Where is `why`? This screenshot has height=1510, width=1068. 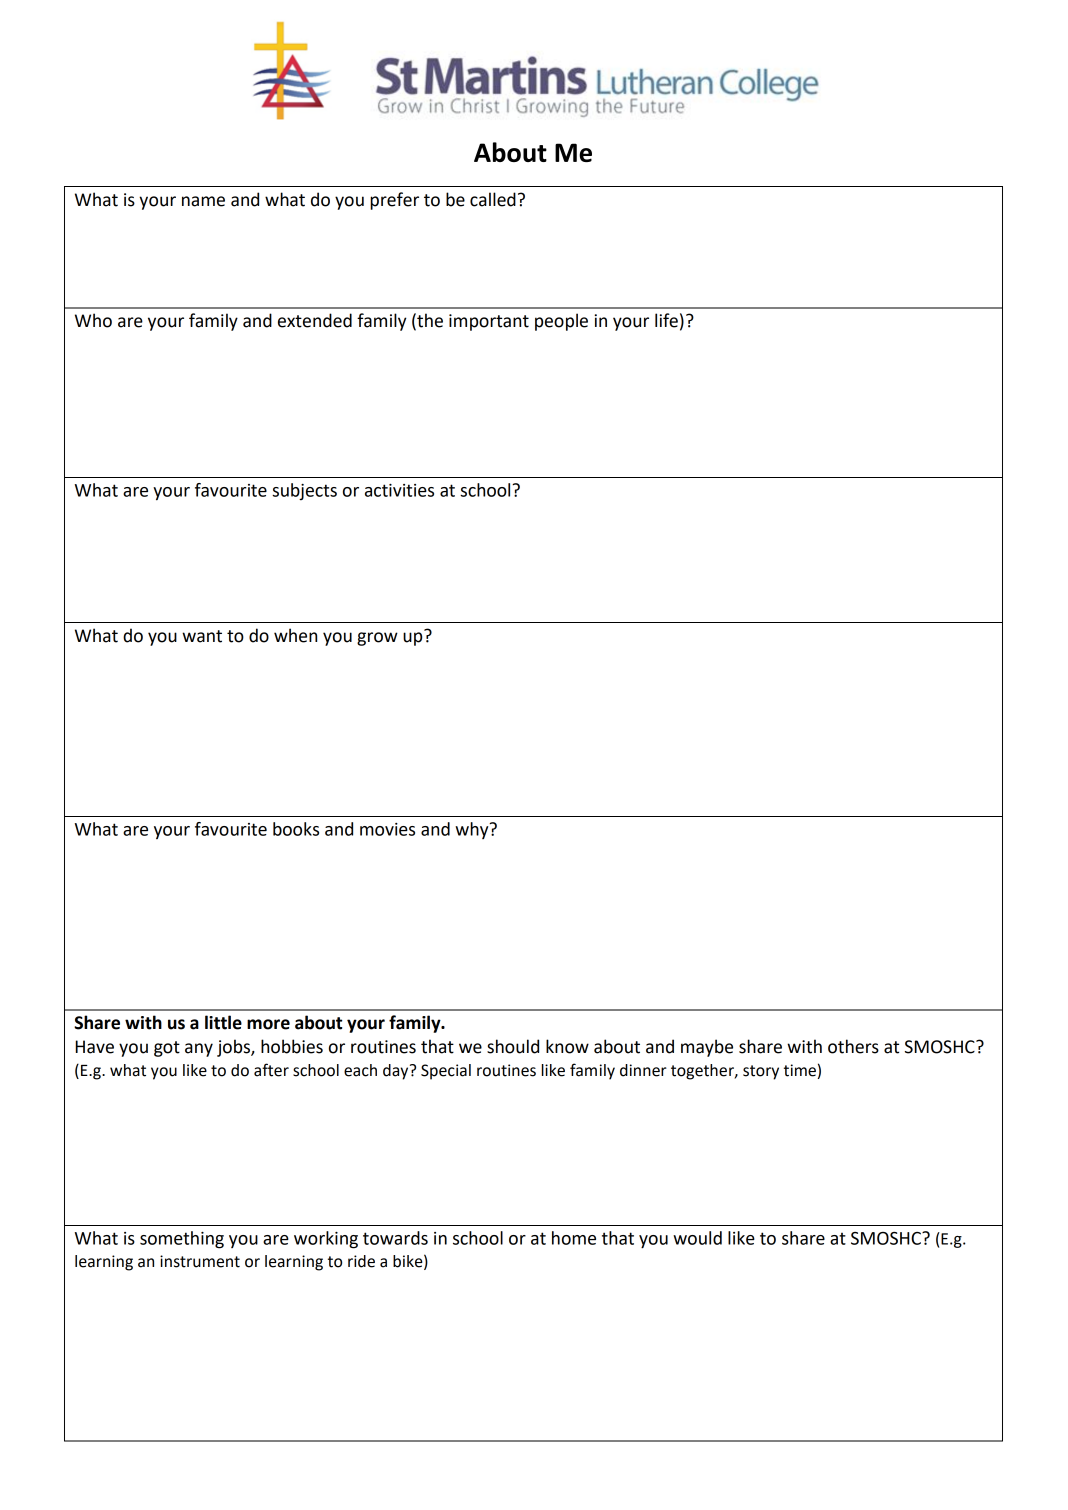
why is located at coordinates (473, 830).
